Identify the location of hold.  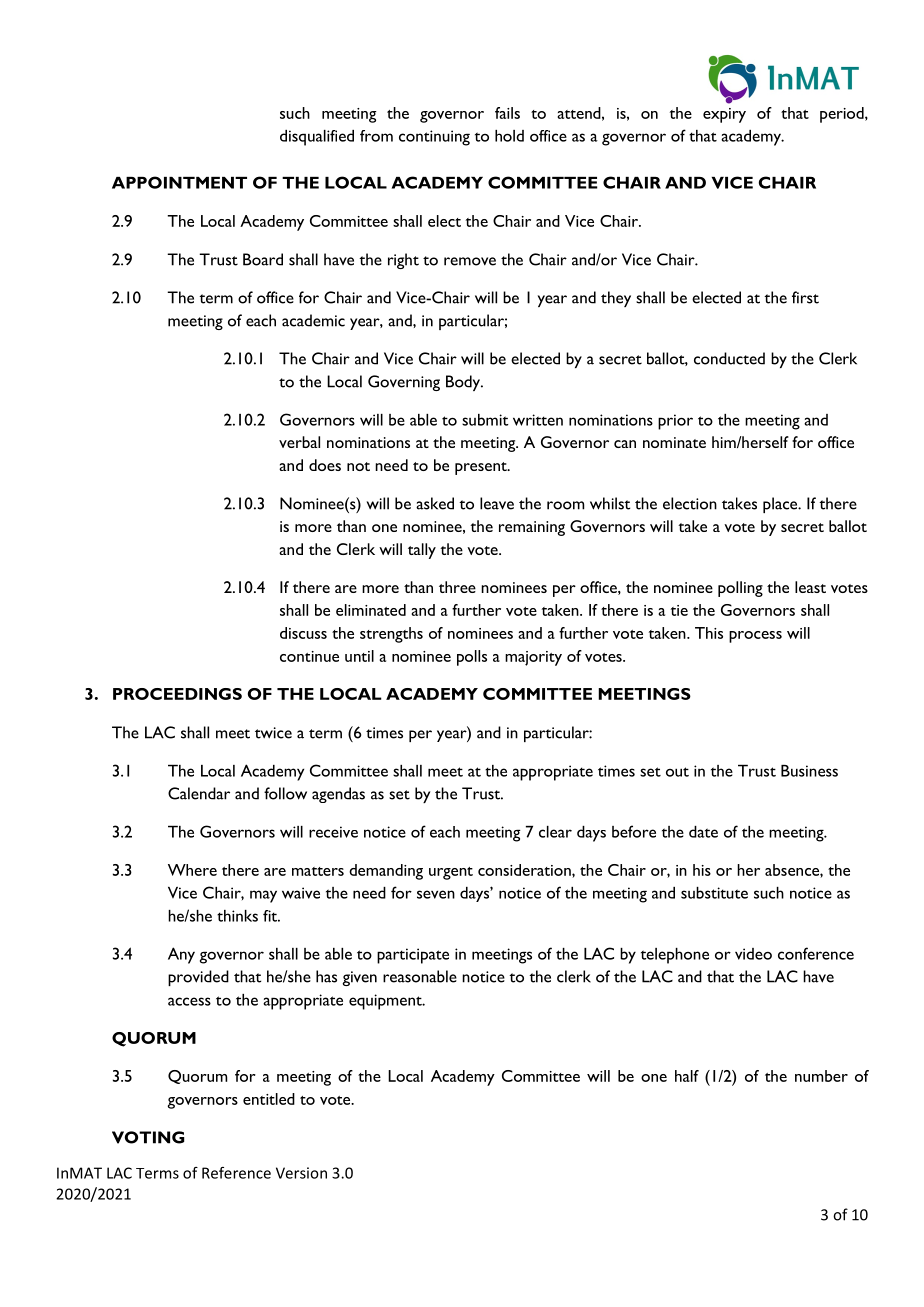
(509, 136).
